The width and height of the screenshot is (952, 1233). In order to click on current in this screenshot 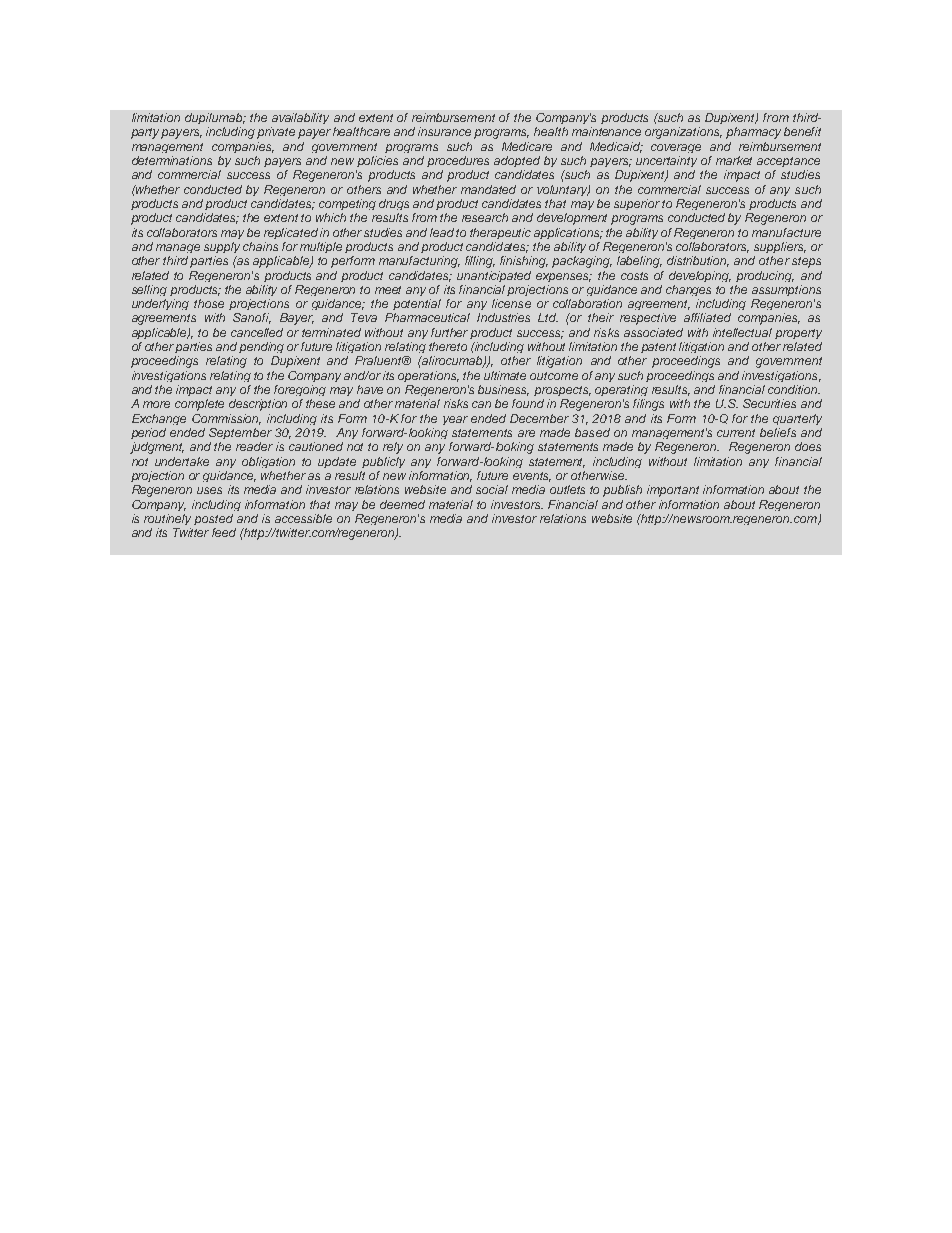, I will do `click(736, 433)`.
